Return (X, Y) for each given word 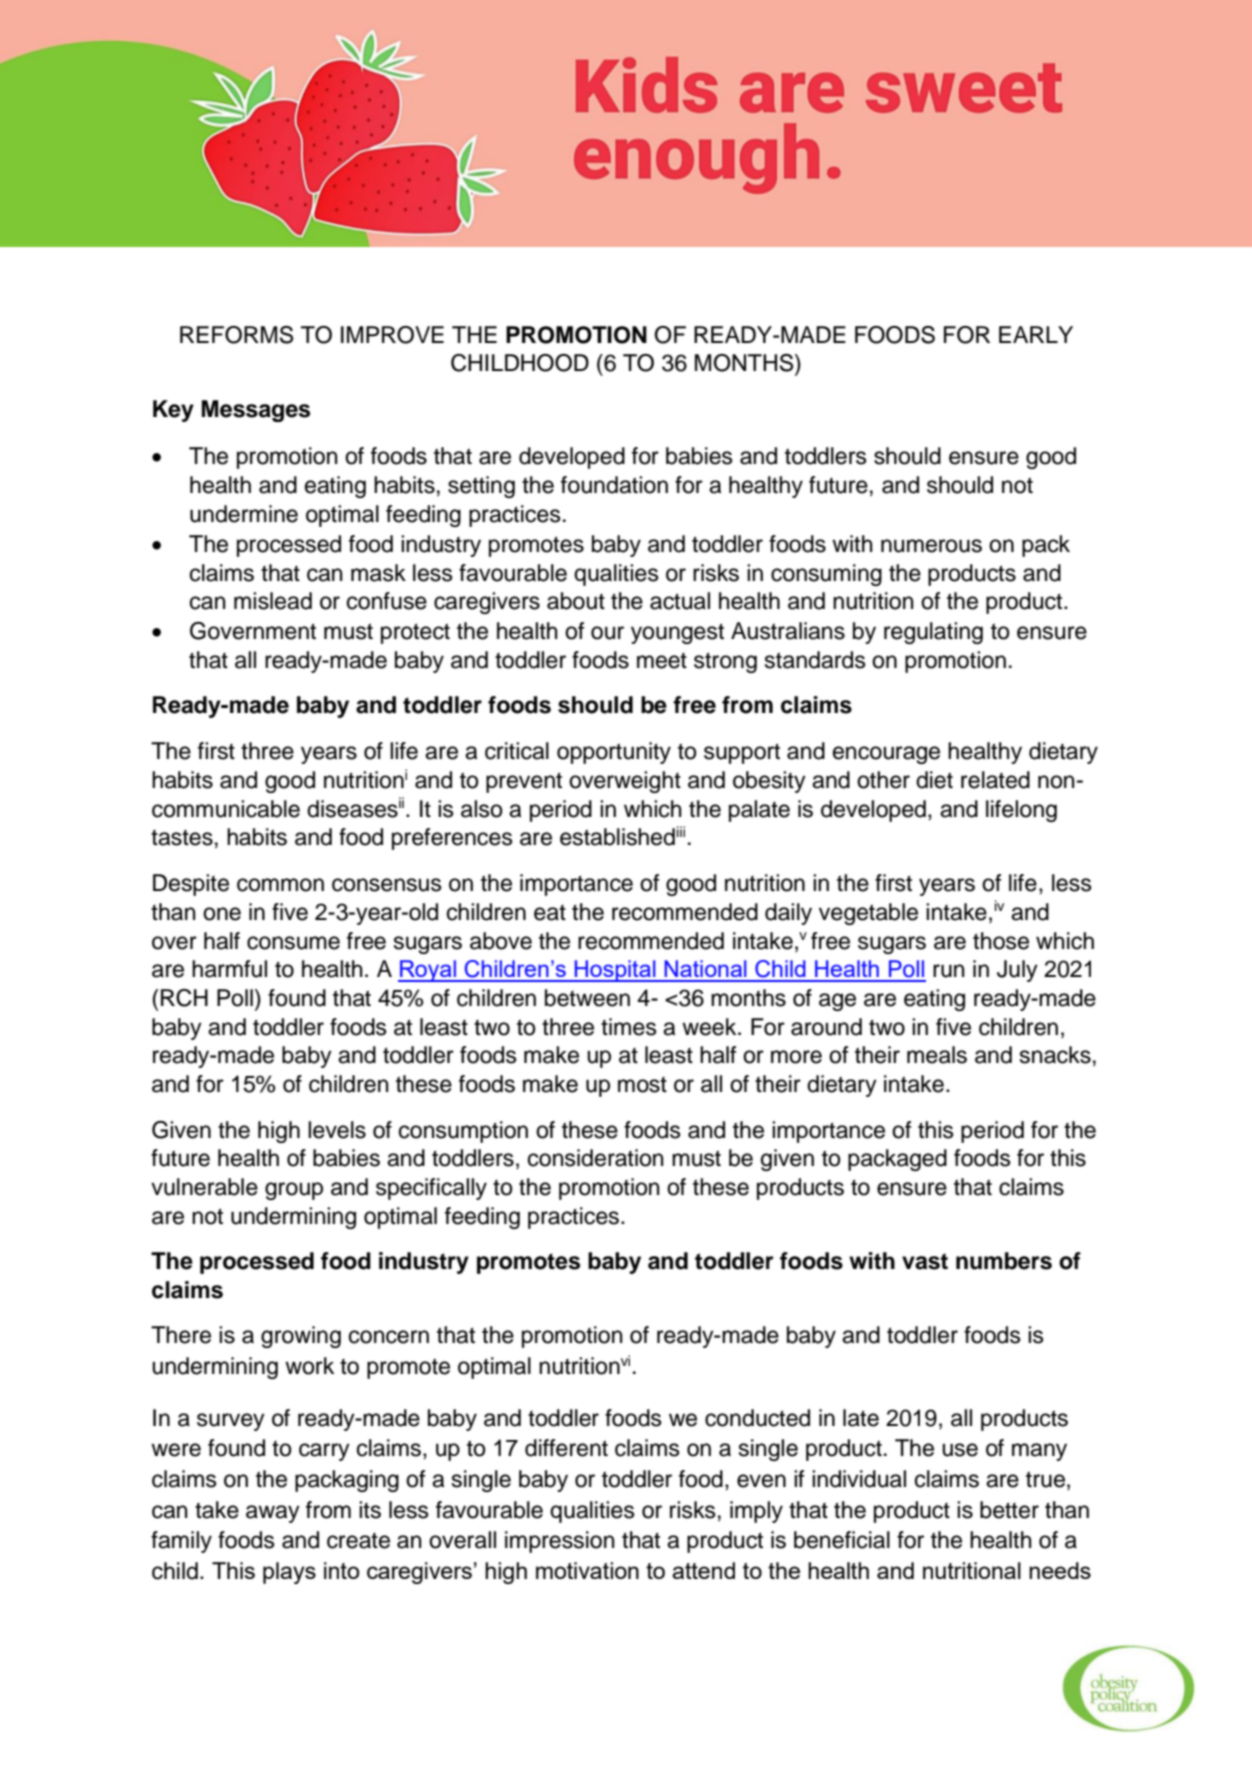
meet (662, 661)
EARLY (1036, 334)
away (273, 1514)
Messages (256, 411)
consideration (596, 1158)
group (294, 1191)
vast (925, 1261)
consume (293, 943)
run (949, 971)
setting (481, 487)
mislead (273, 601)
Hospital (615, 971)
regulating (933, 633)
